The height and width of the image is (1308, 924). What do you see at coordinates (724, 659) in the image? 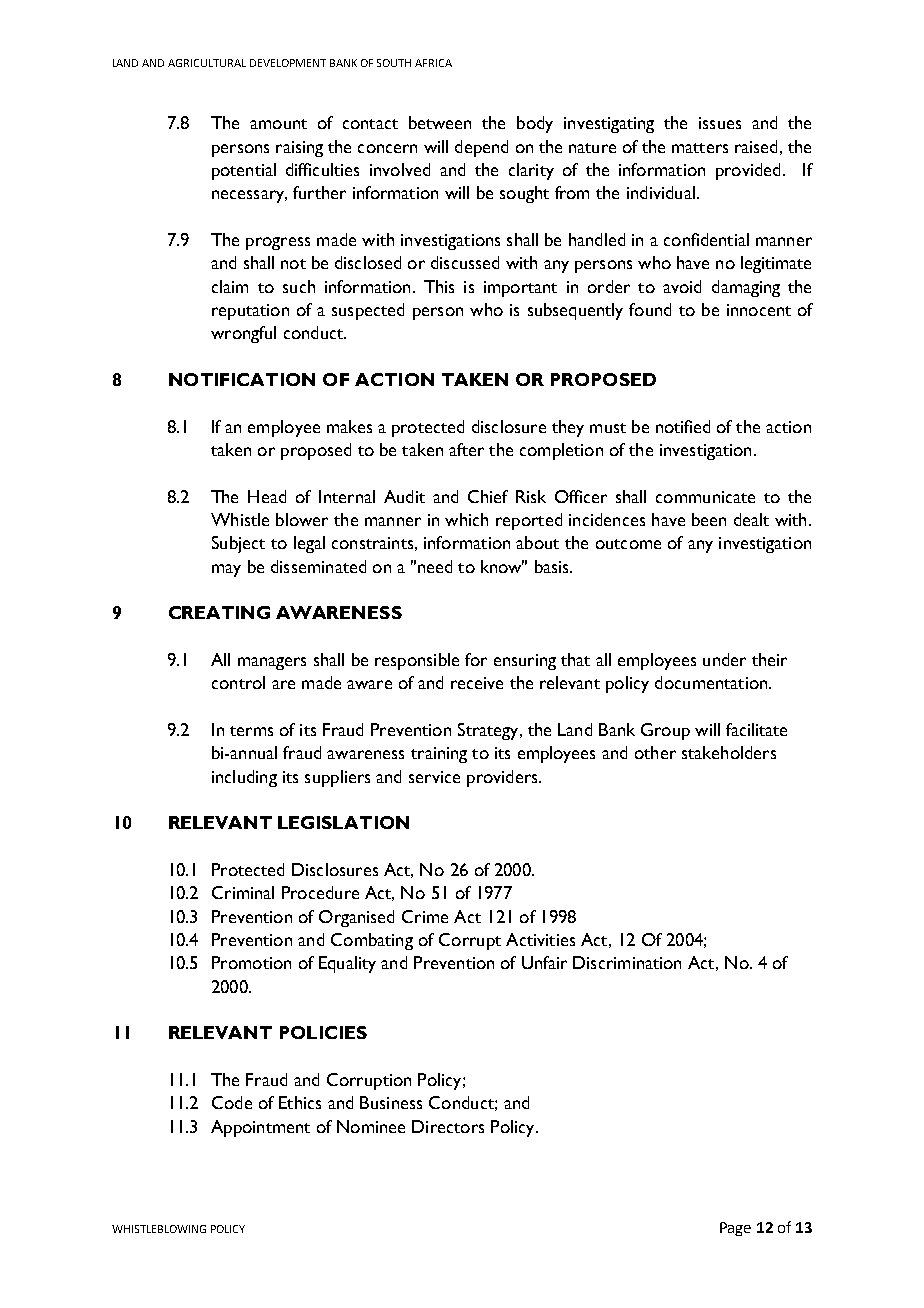
I see `under` at bounding box center [724, 659].
